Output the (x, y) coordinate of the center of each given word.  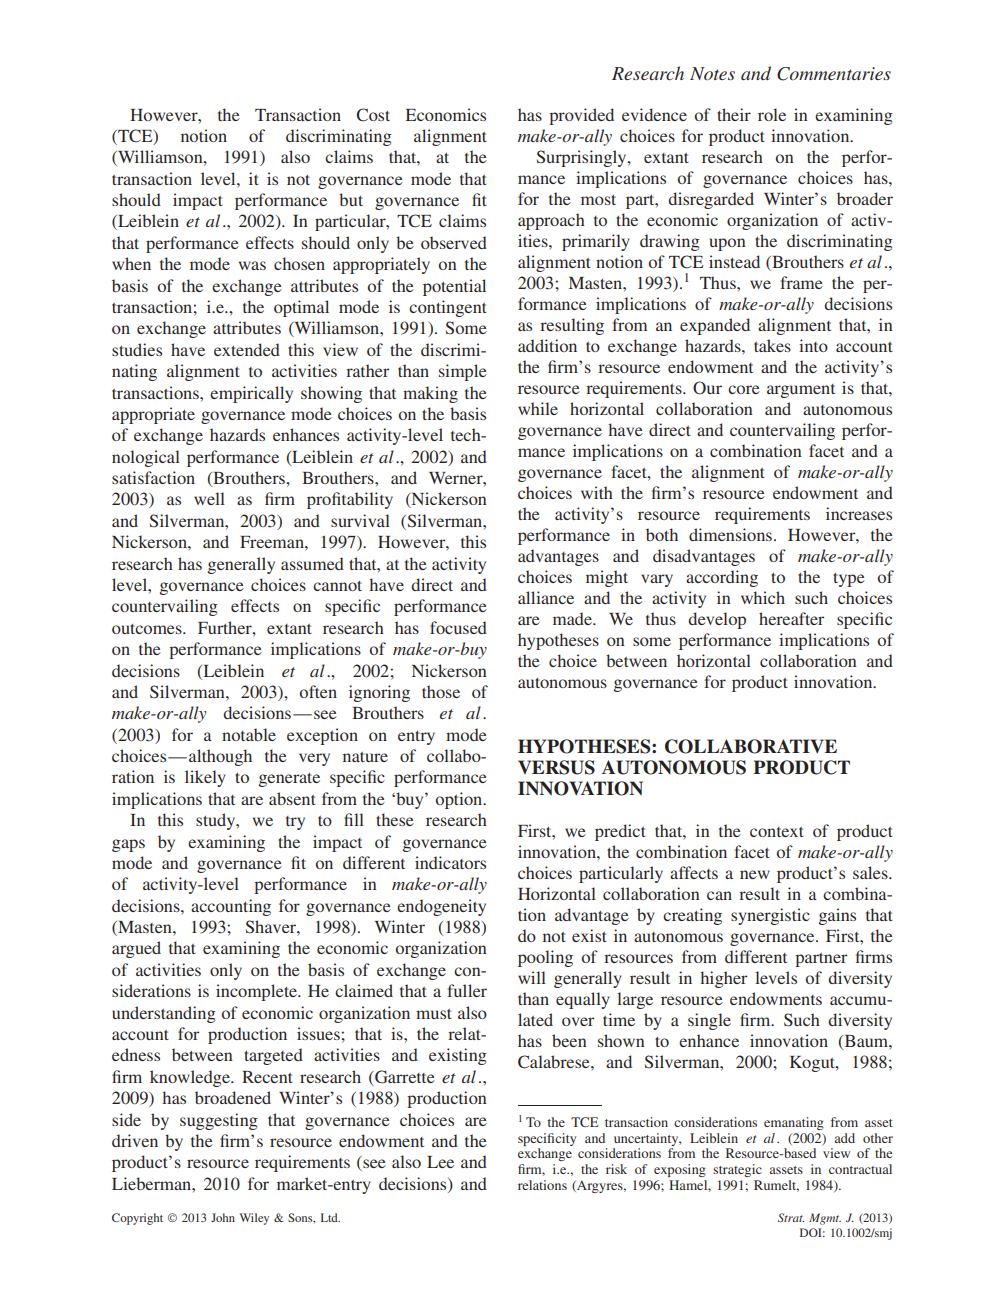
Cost (373, 115)
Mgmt (825, 1219)
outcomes (148, 629)
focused (458, 627)
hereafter (791, 618)
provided (581, 116)
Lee (440, 1162)
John (223, 1217)
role (772, 114)
